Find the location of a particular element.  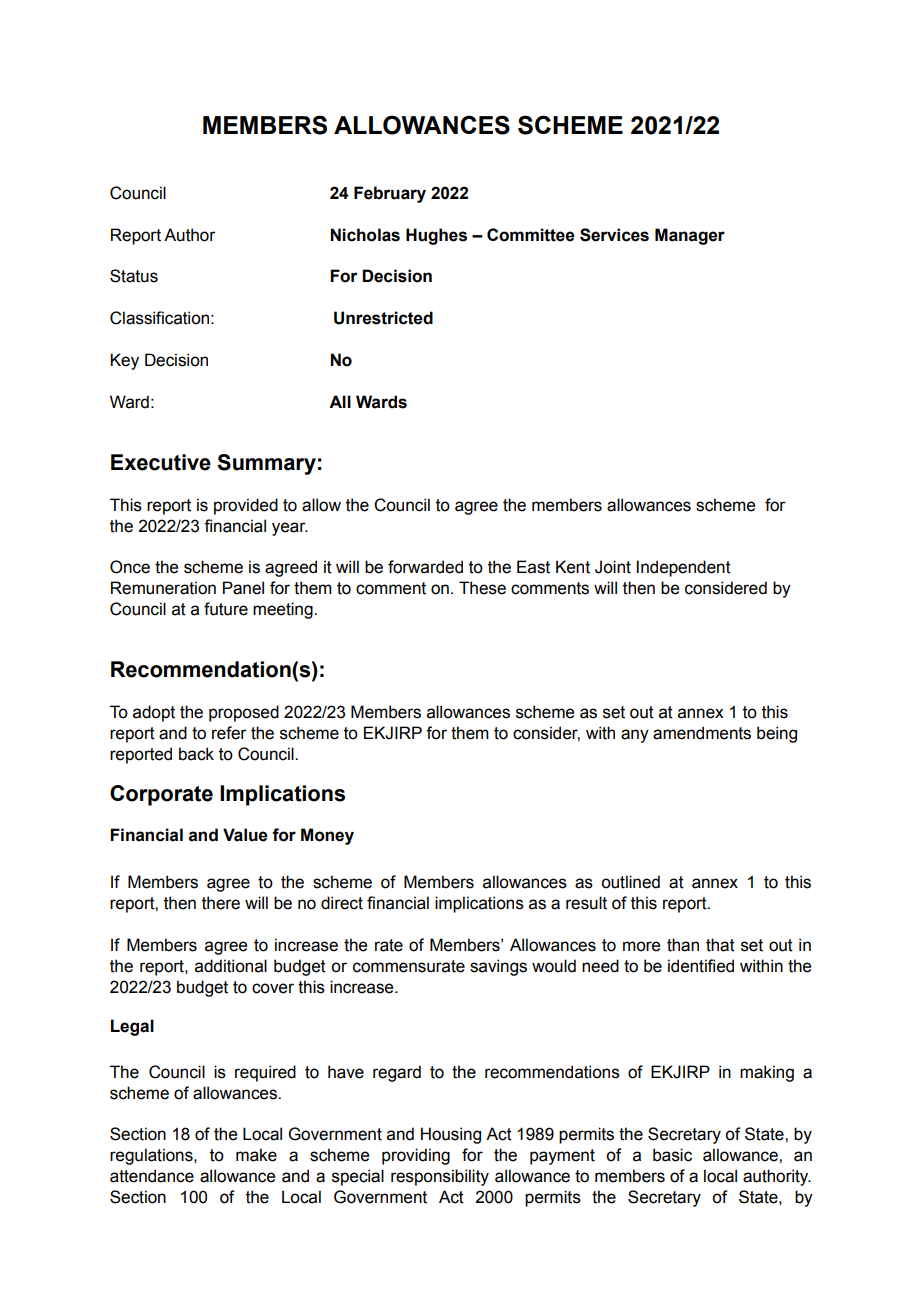

These is located at coordinates (482, 588).
